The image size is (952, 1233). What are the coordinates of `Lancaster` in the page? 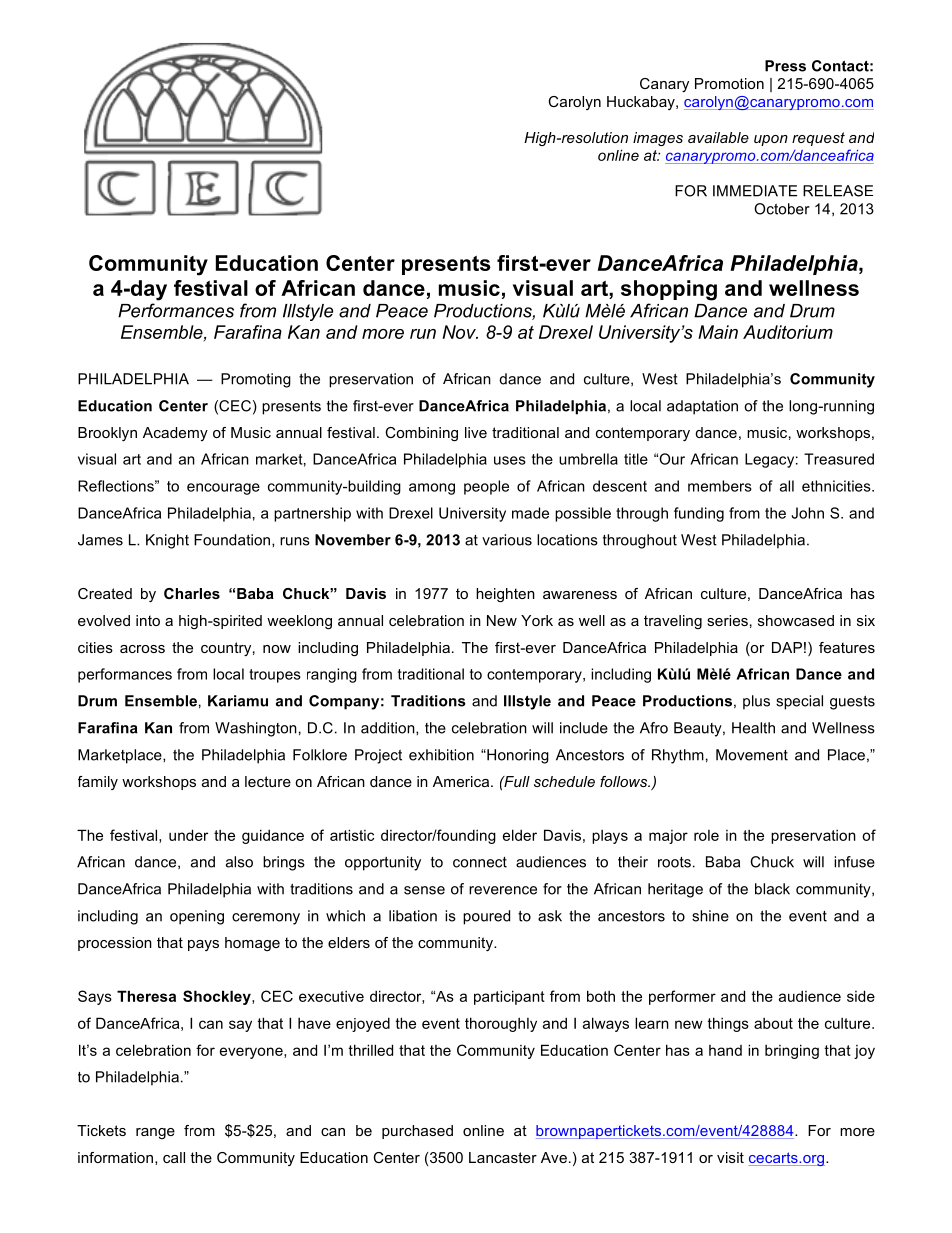 It's located at (503, 1157).
